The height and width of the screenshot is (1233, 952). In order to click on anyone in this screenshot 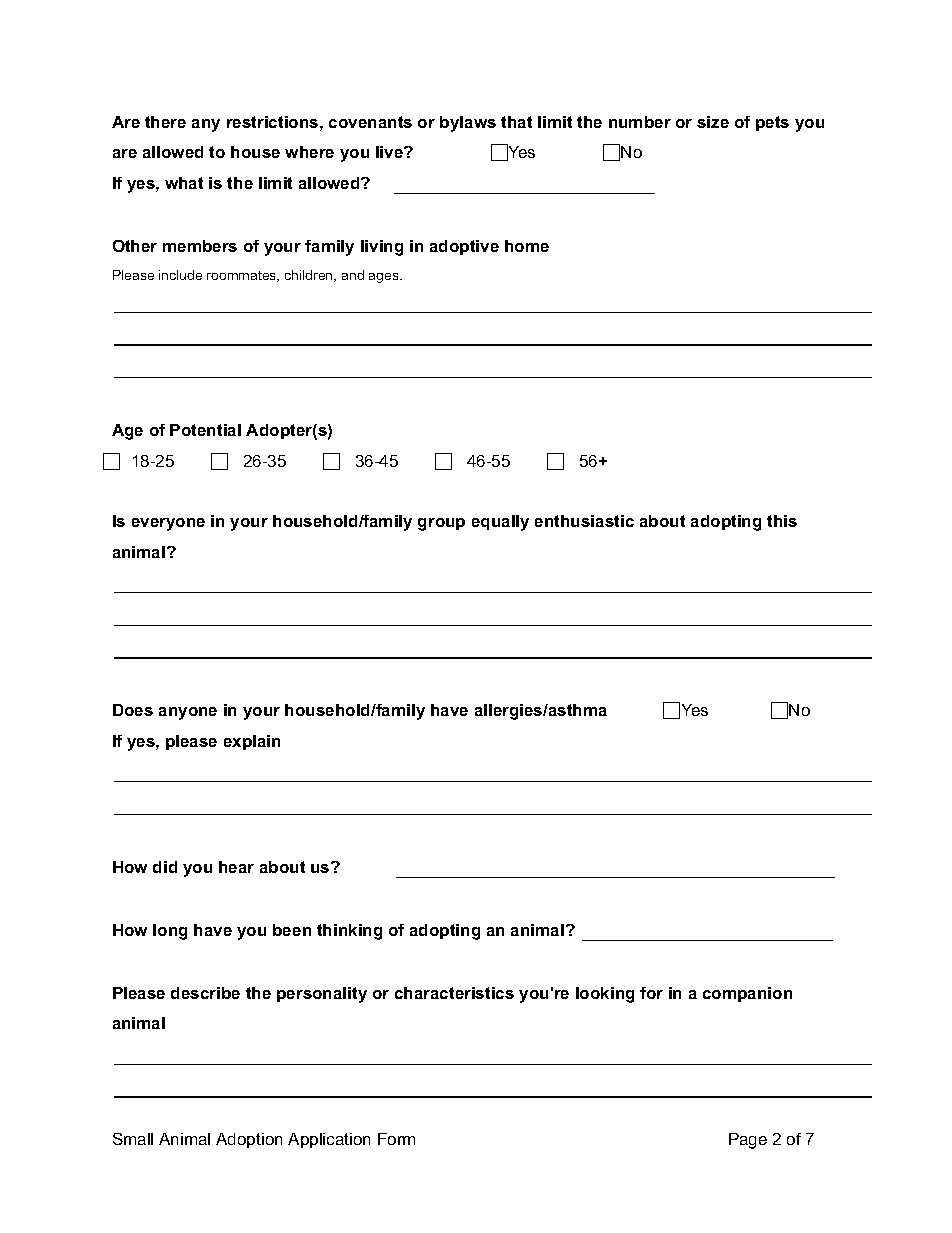, I will do `click(188, 713)`.
